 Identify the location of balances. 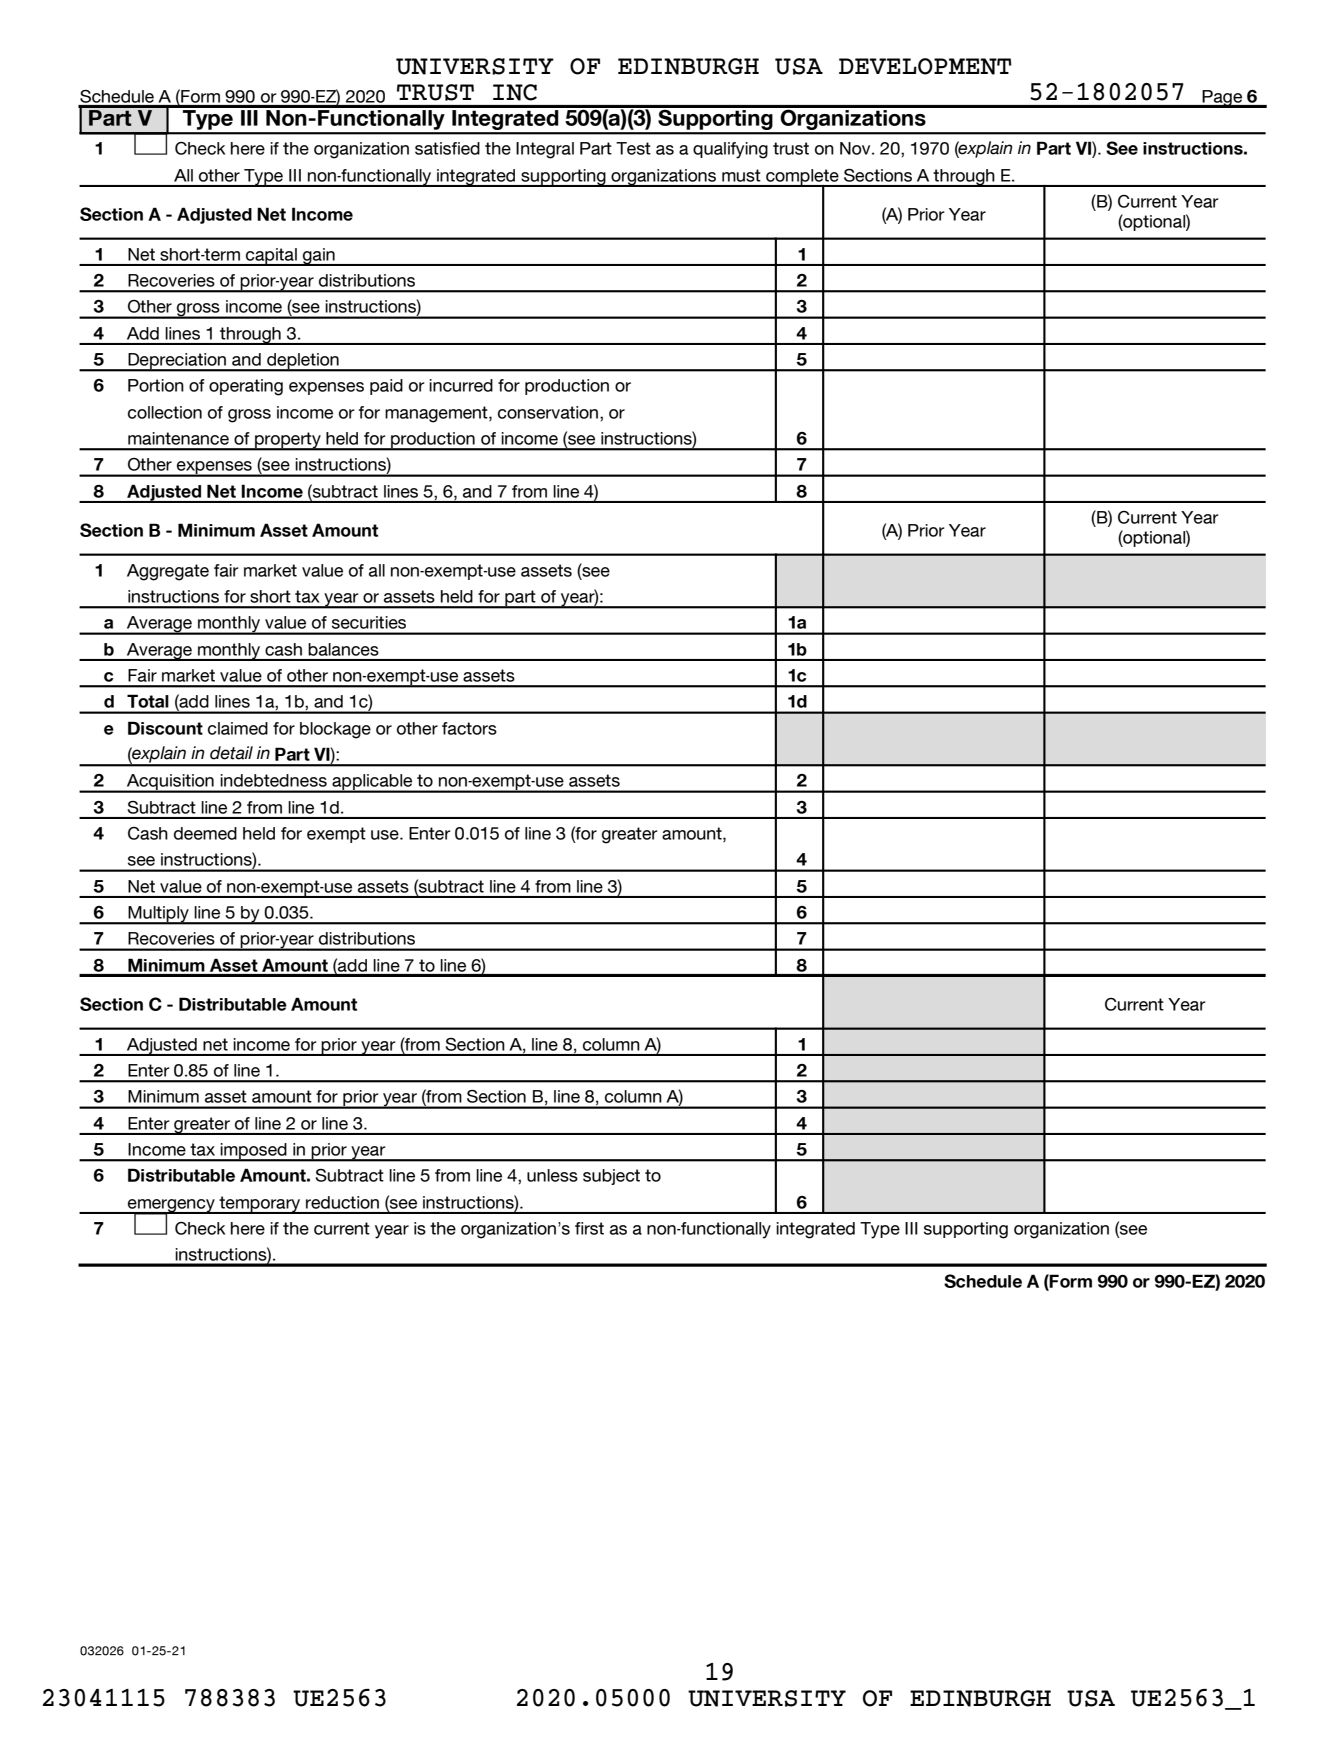
(343, 649).
